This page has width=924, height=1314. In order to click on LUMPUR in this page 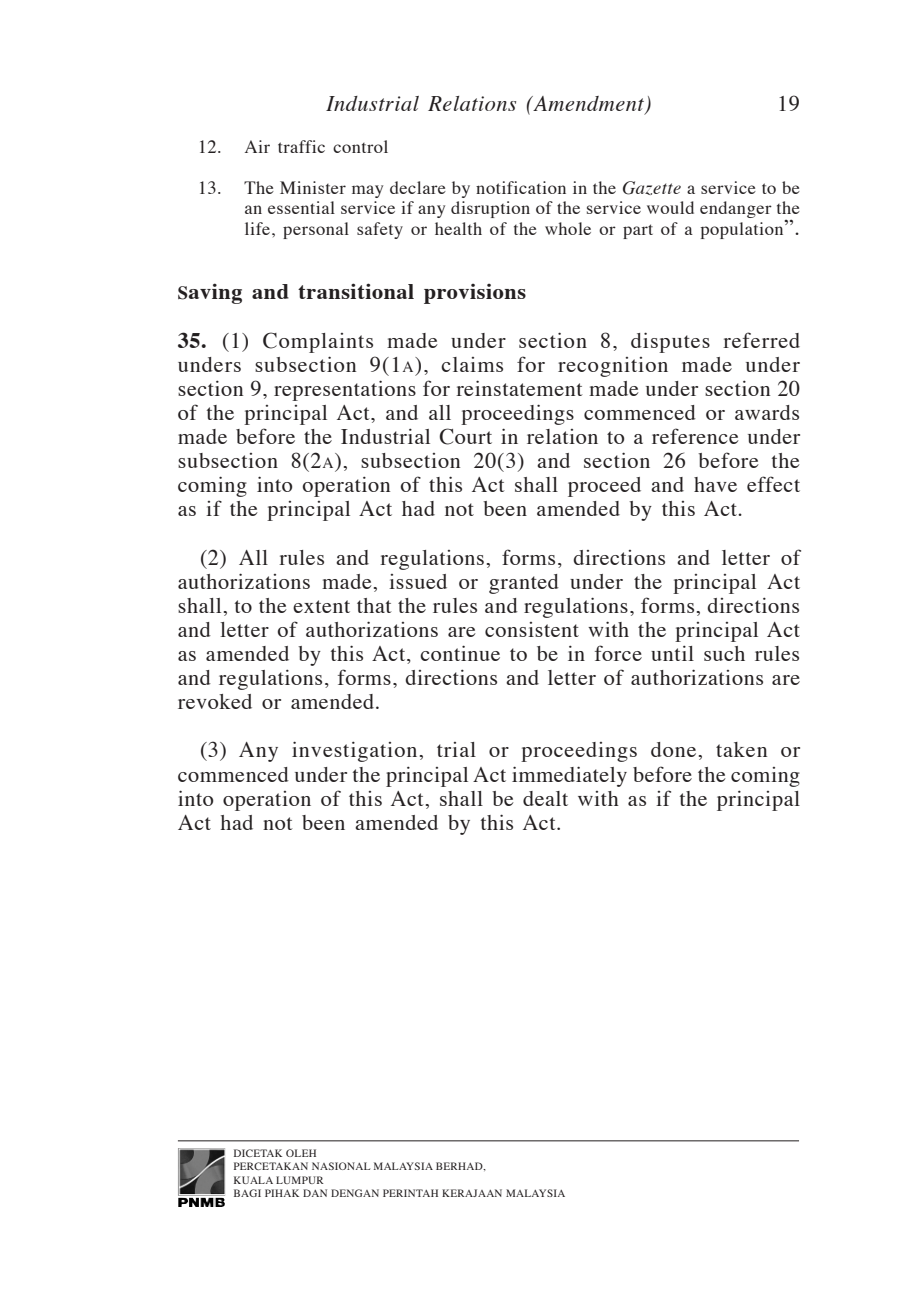, I will do `click(300, 1180)`.
